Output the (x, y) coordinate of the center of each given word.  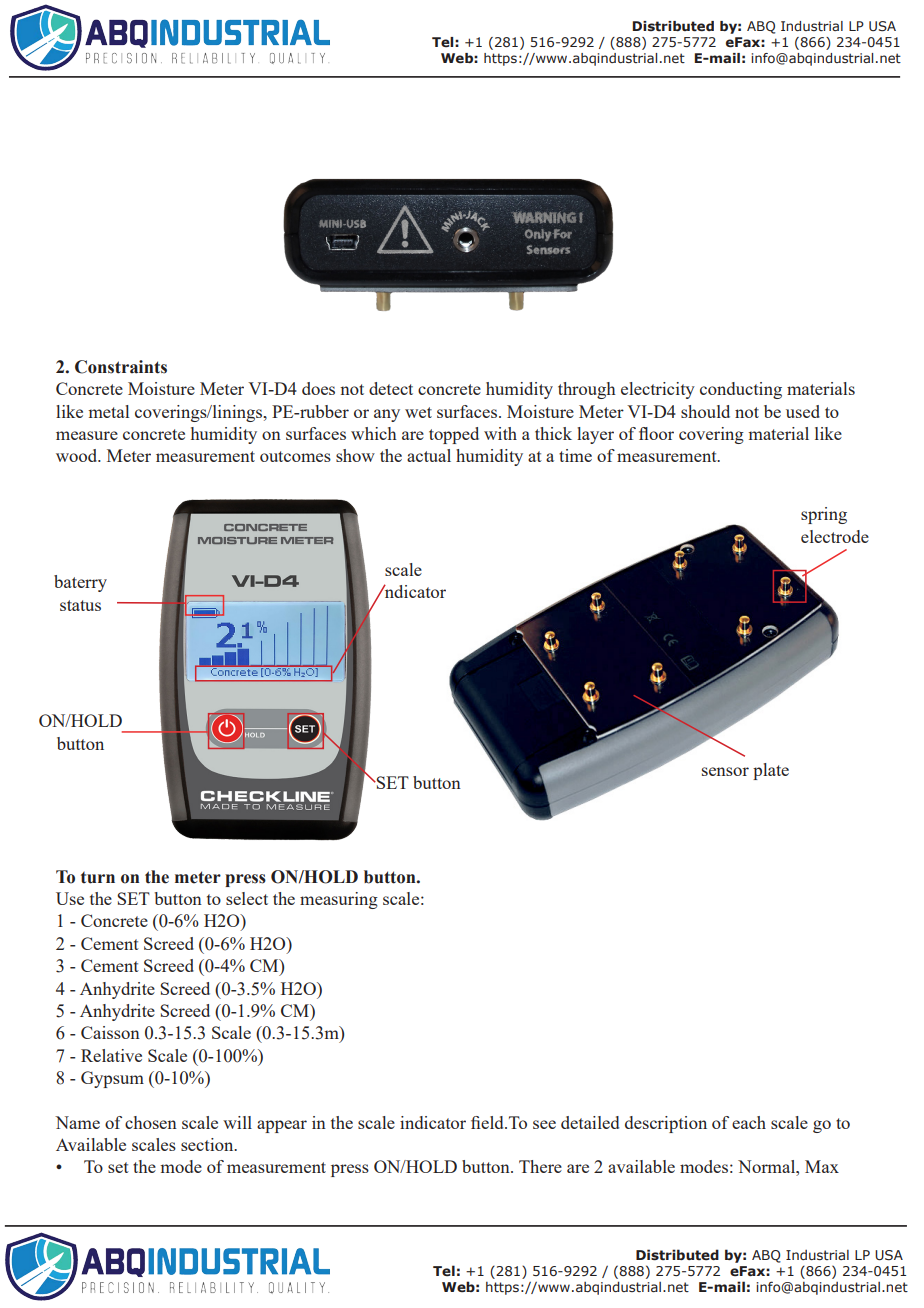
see (544, 1124)
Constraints (121, 367)
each (749, 1122)
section (208, 1144)
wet (418, 412)
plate (771, 771)
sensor (725, 771)
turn (98, 878)
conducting (741, 390)
